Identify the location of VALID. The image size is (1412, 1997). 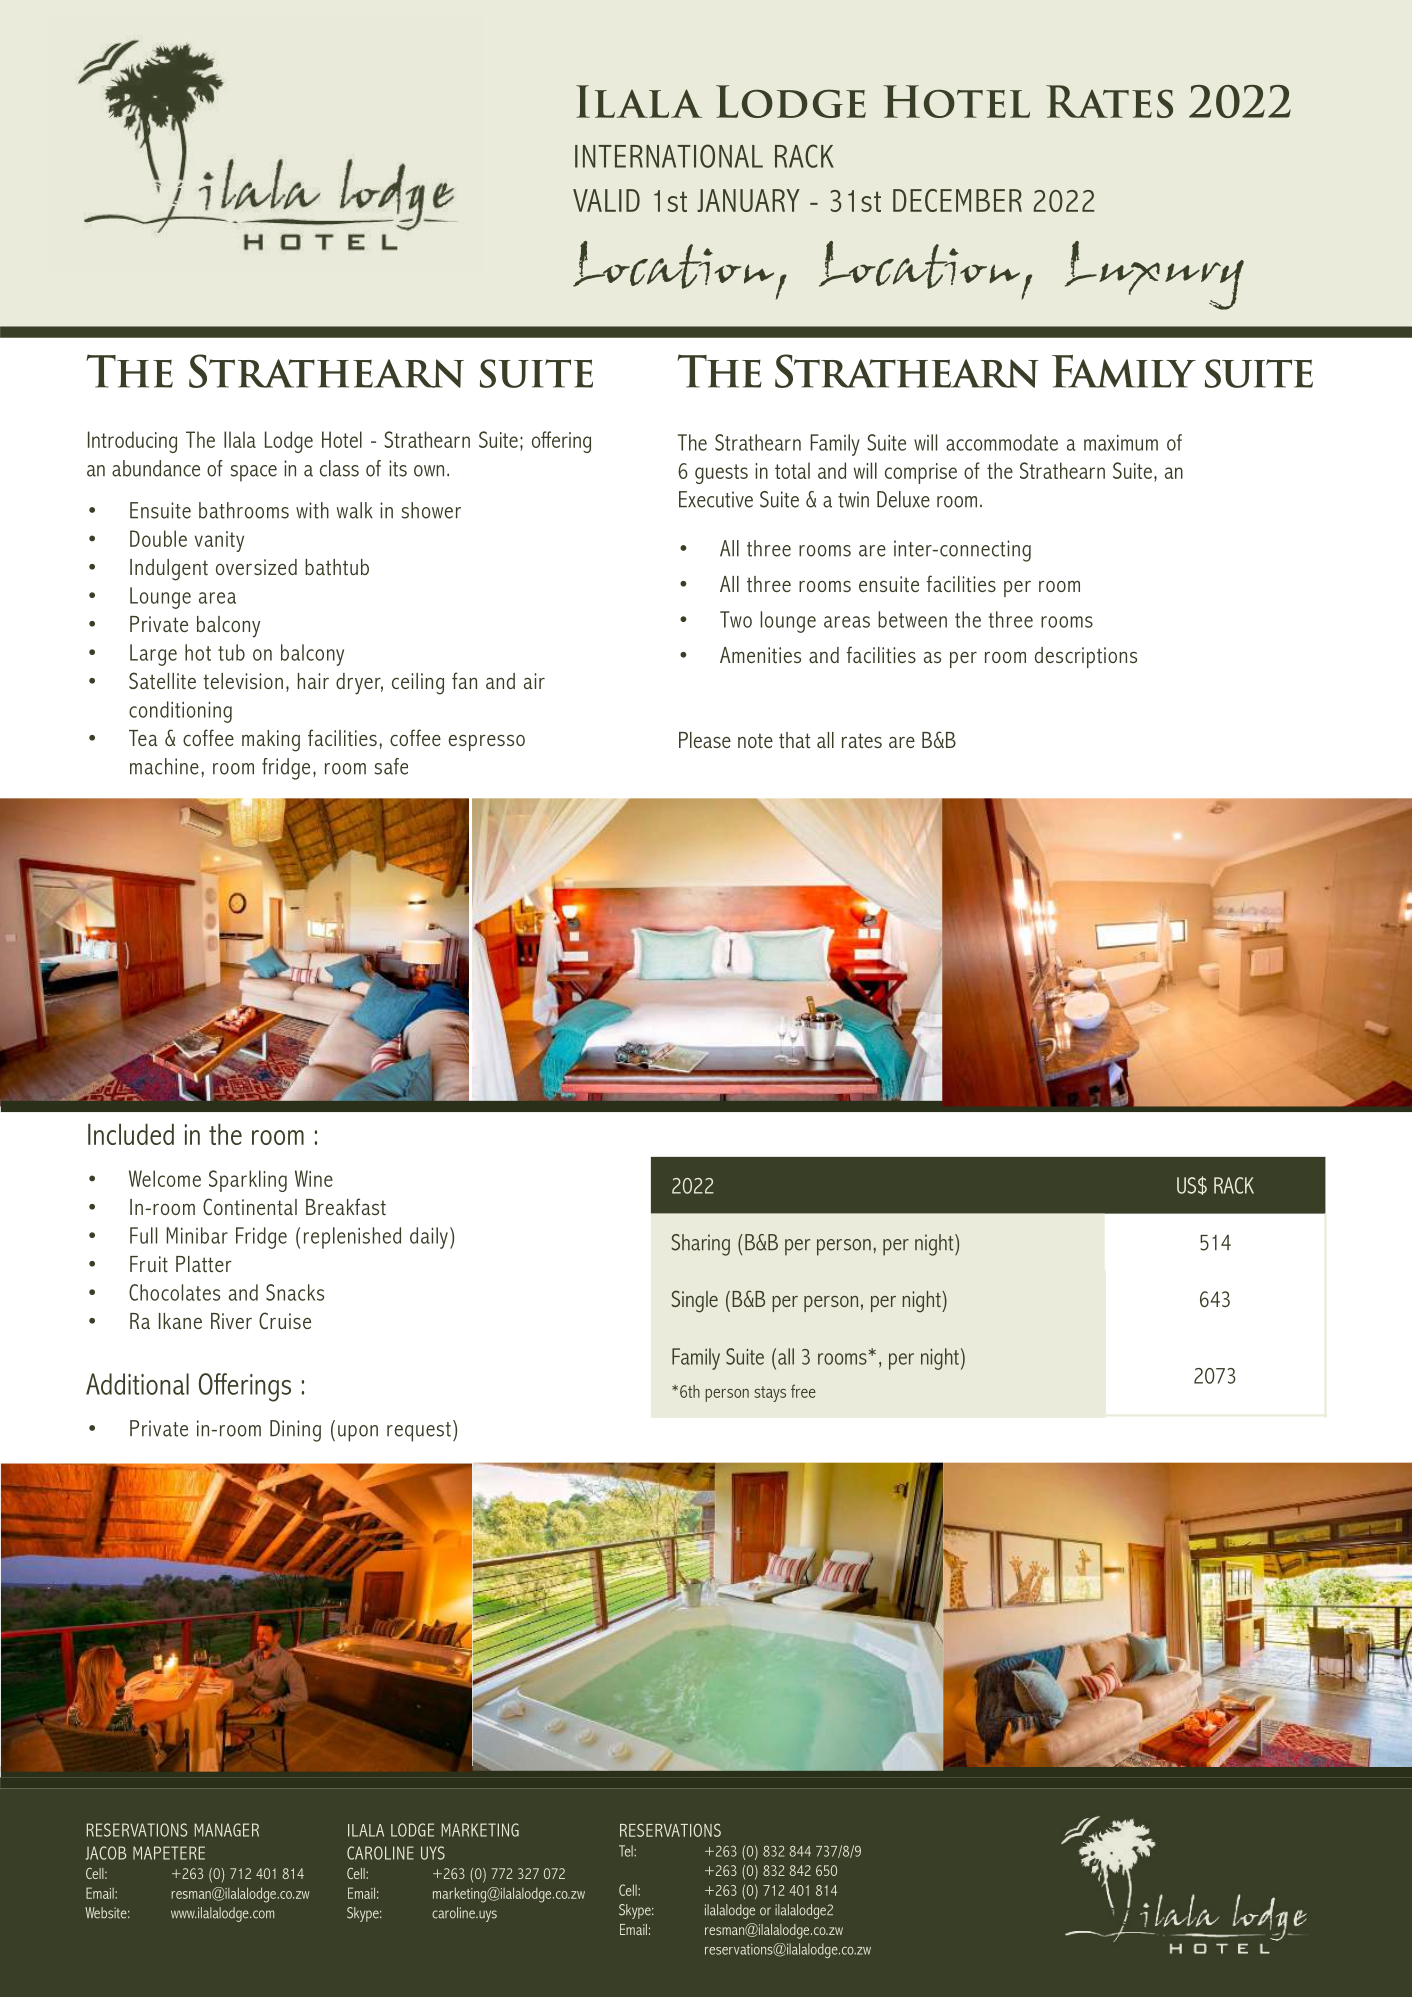
(606, 200).
